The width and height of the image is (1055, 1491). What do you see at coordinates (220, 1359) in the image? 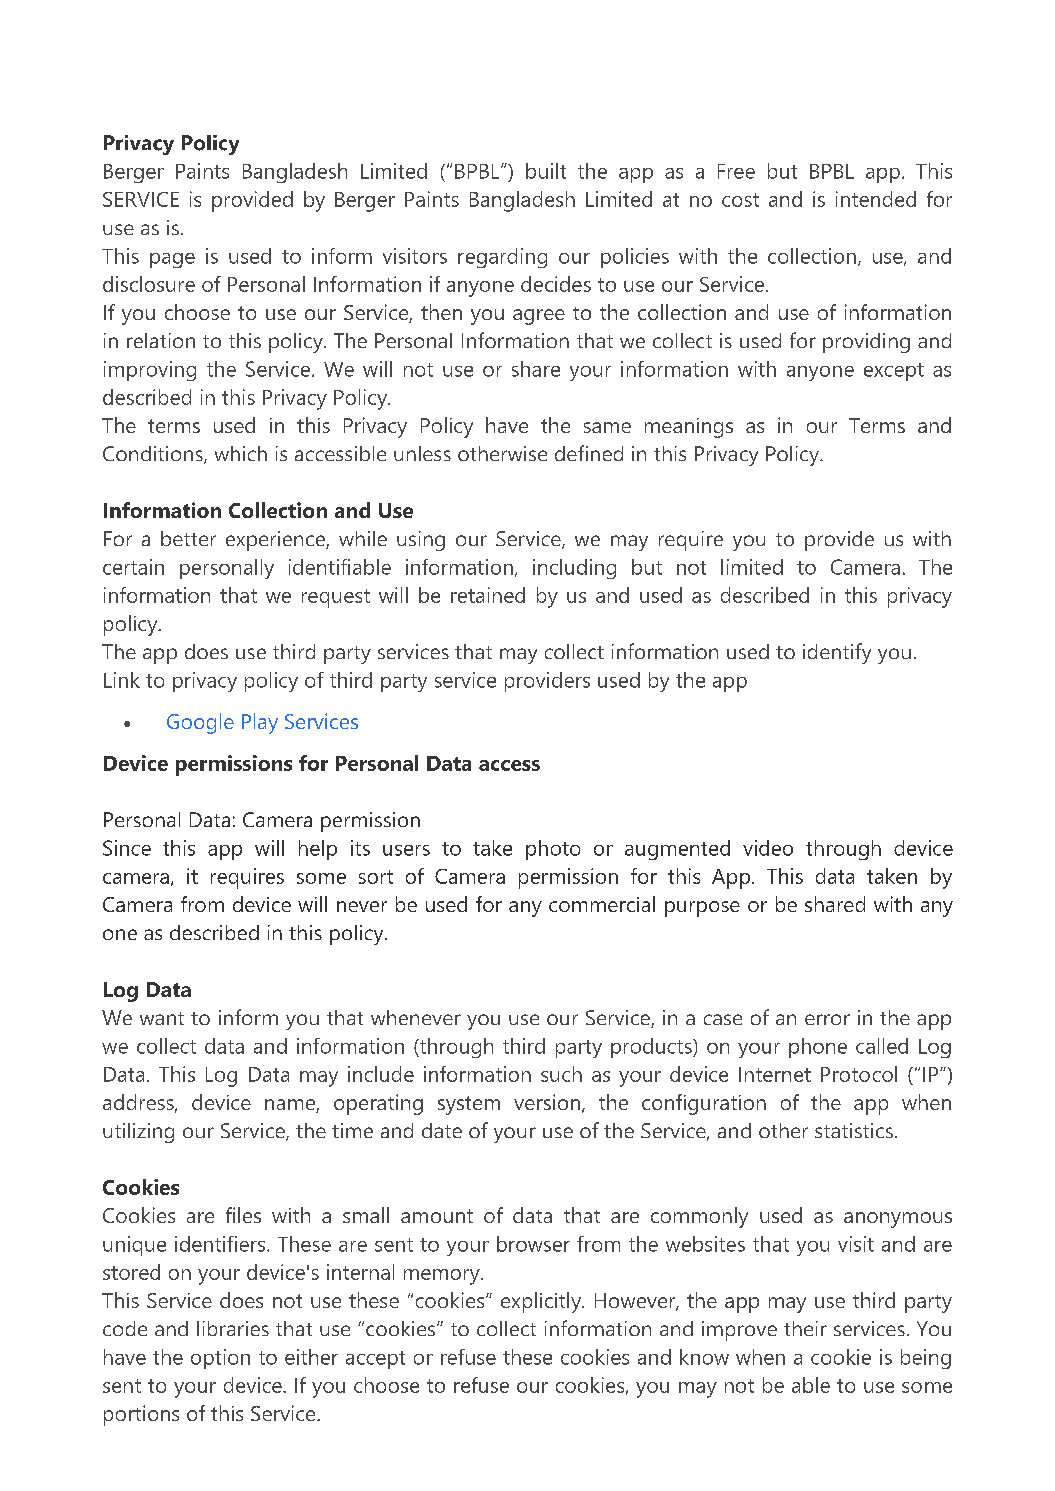
I see `option` at bounding box center [220, 1359].
